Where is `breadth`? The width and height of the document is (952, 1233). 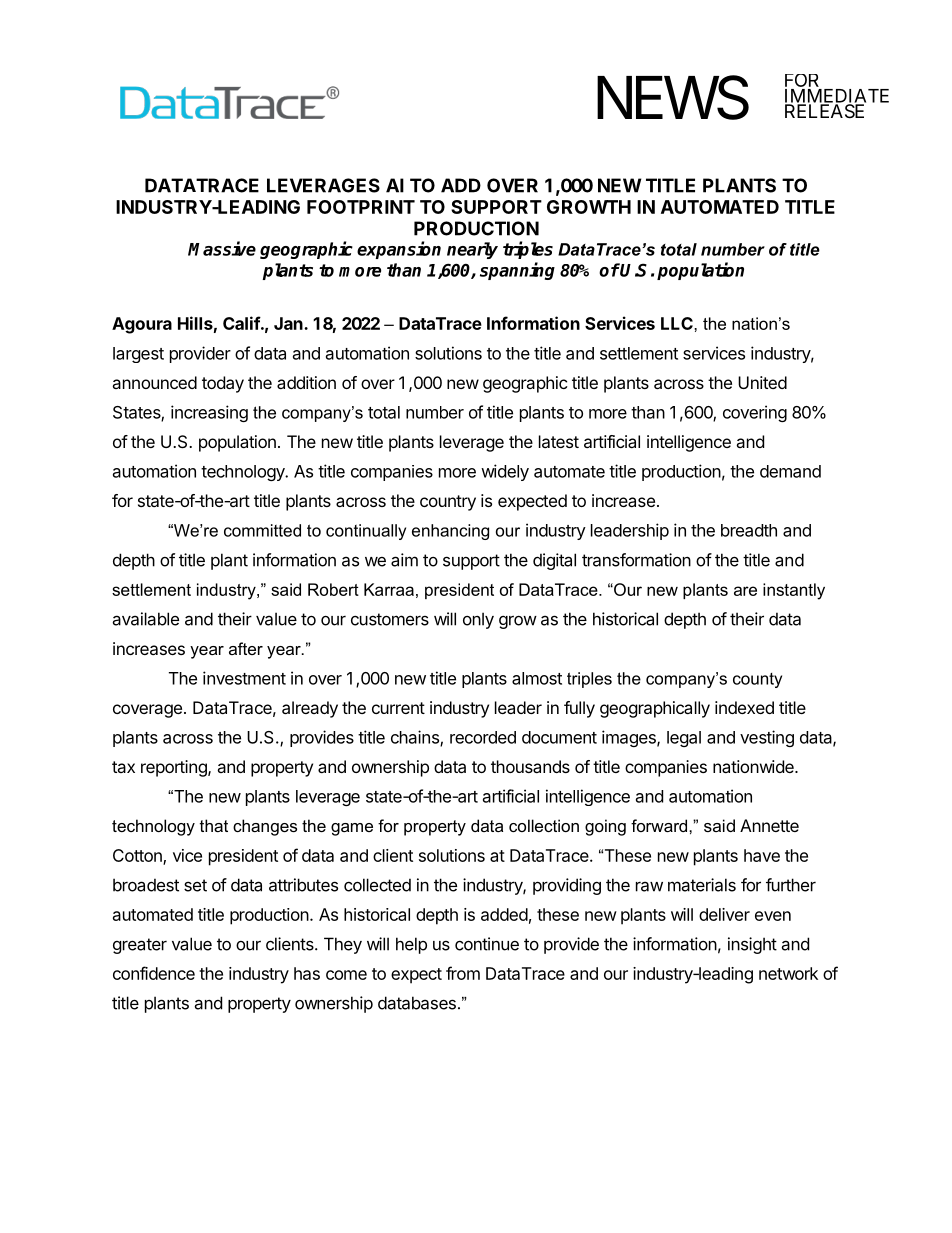 breadth is located at coordinates (749, 530).
